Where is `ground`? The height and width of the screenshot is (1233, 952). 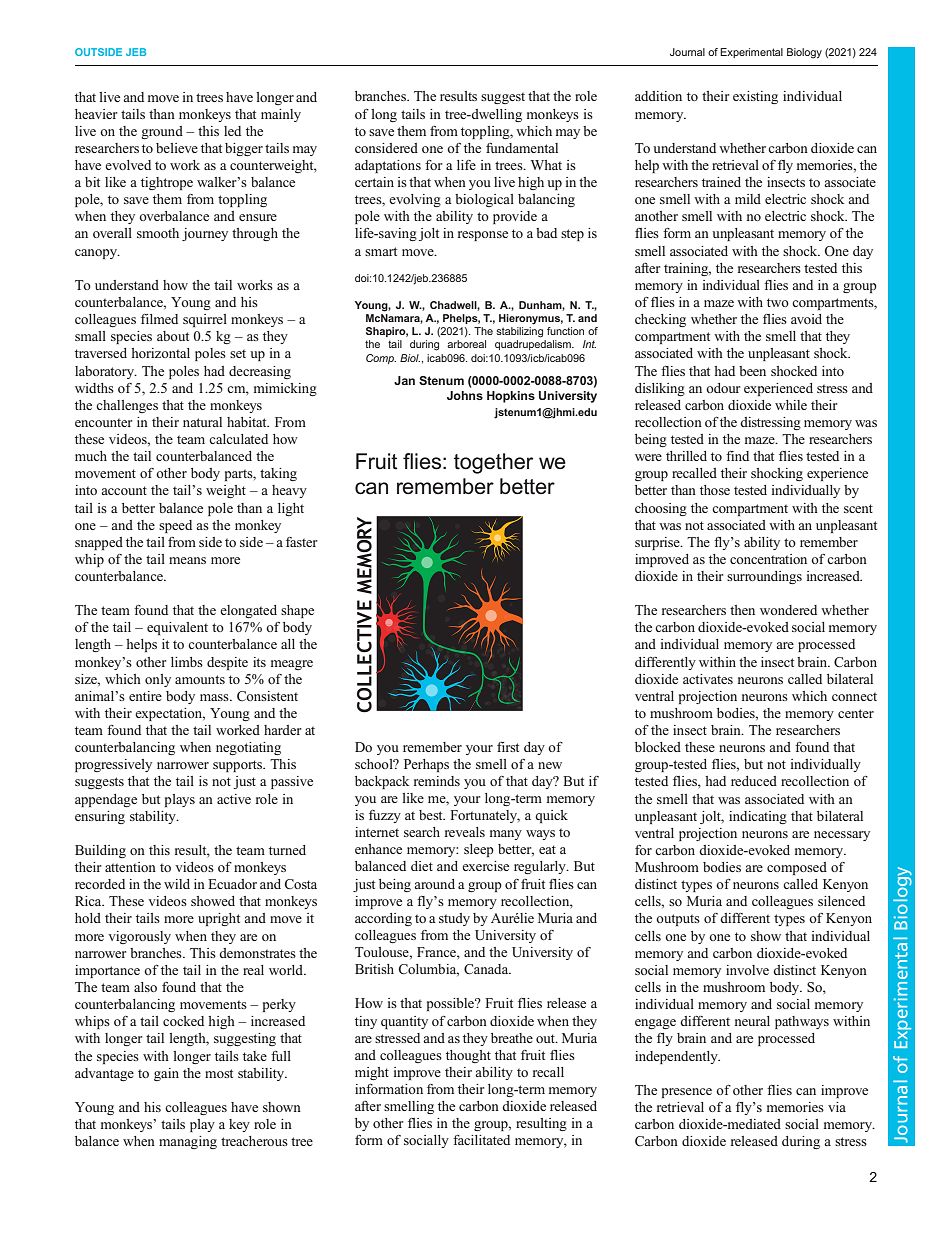 ground is located at coordinates (162, 132).
